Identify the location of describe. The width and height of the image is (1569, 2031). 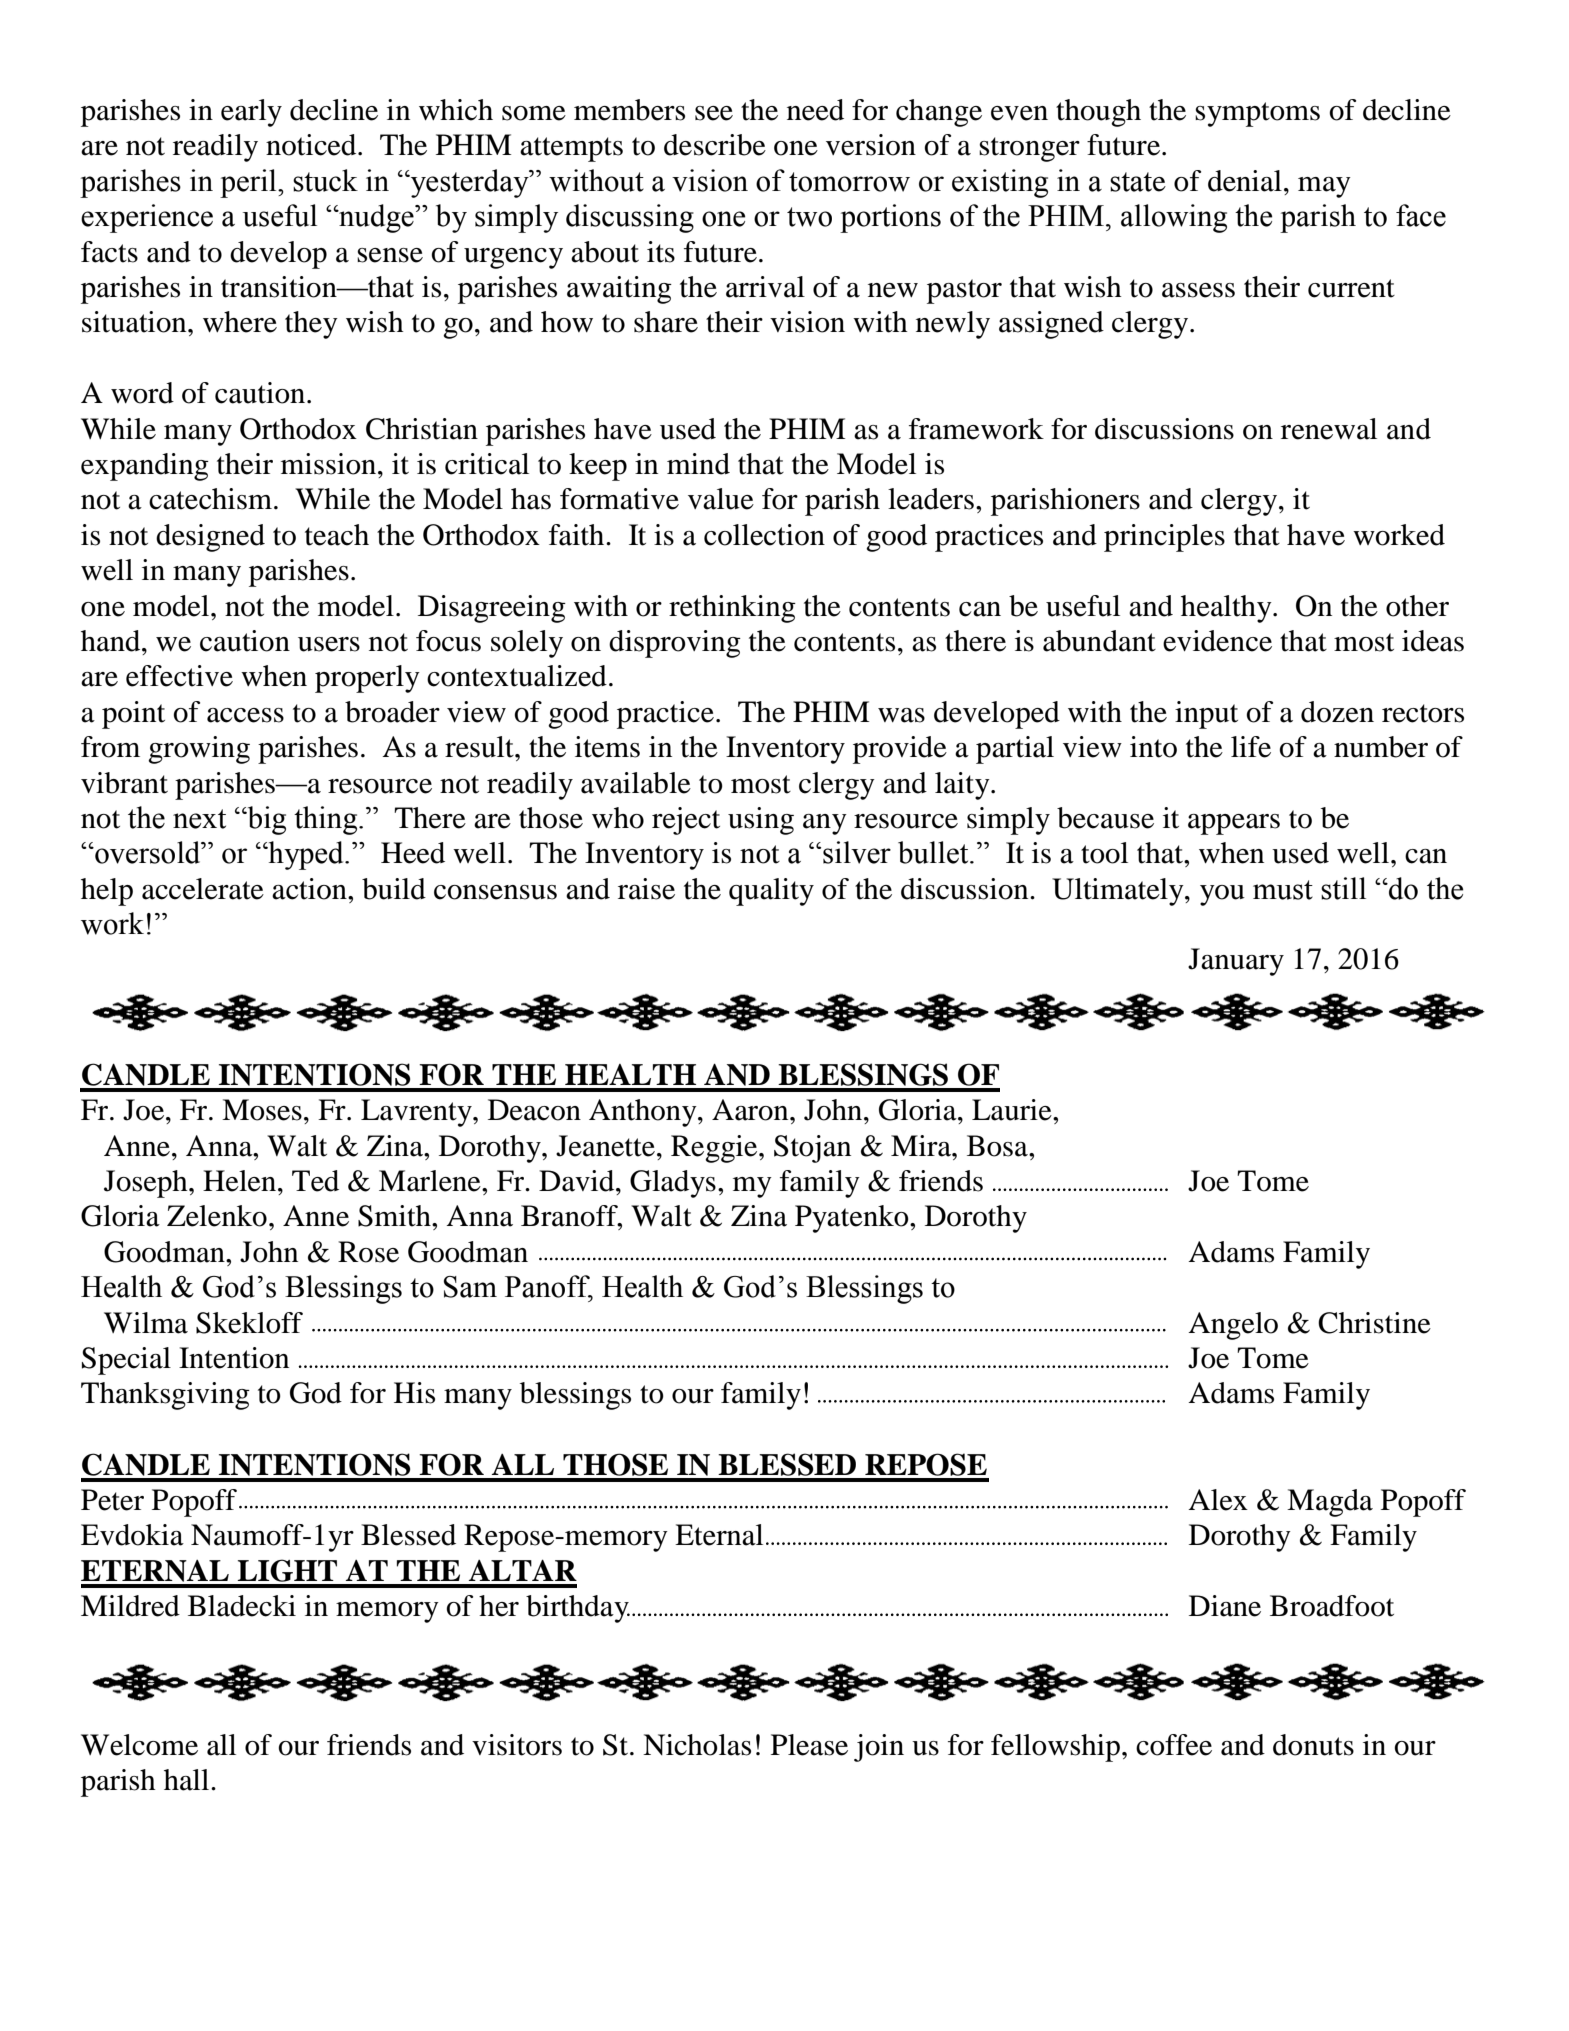
(715, 145).
